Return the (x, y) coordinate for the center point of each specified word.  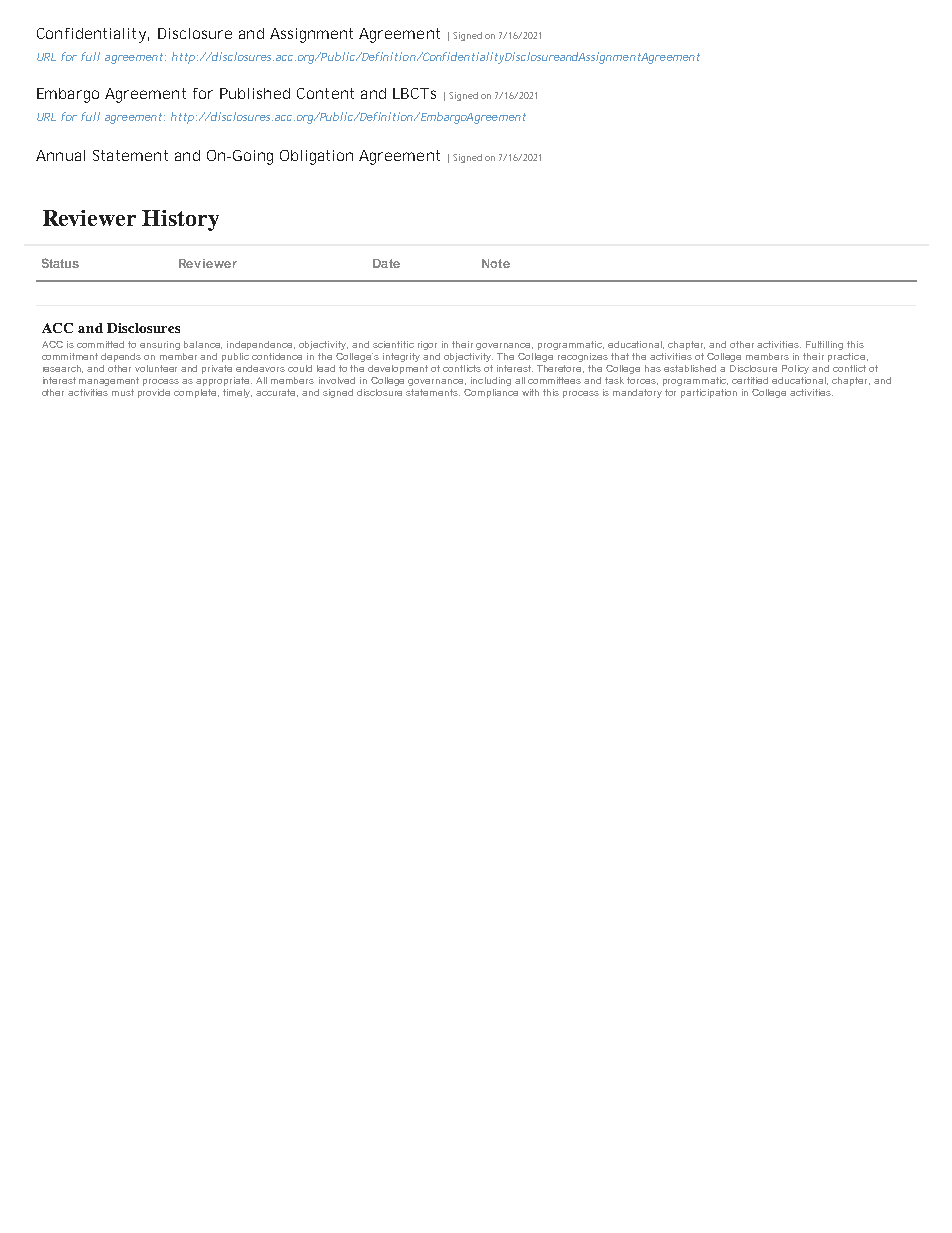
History (180, 220)
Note (496, 263)
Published (255, 93)
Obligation (316, 157)
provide (154, 393)
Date (386, 263)
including (491, 381)
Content (325, 93)
